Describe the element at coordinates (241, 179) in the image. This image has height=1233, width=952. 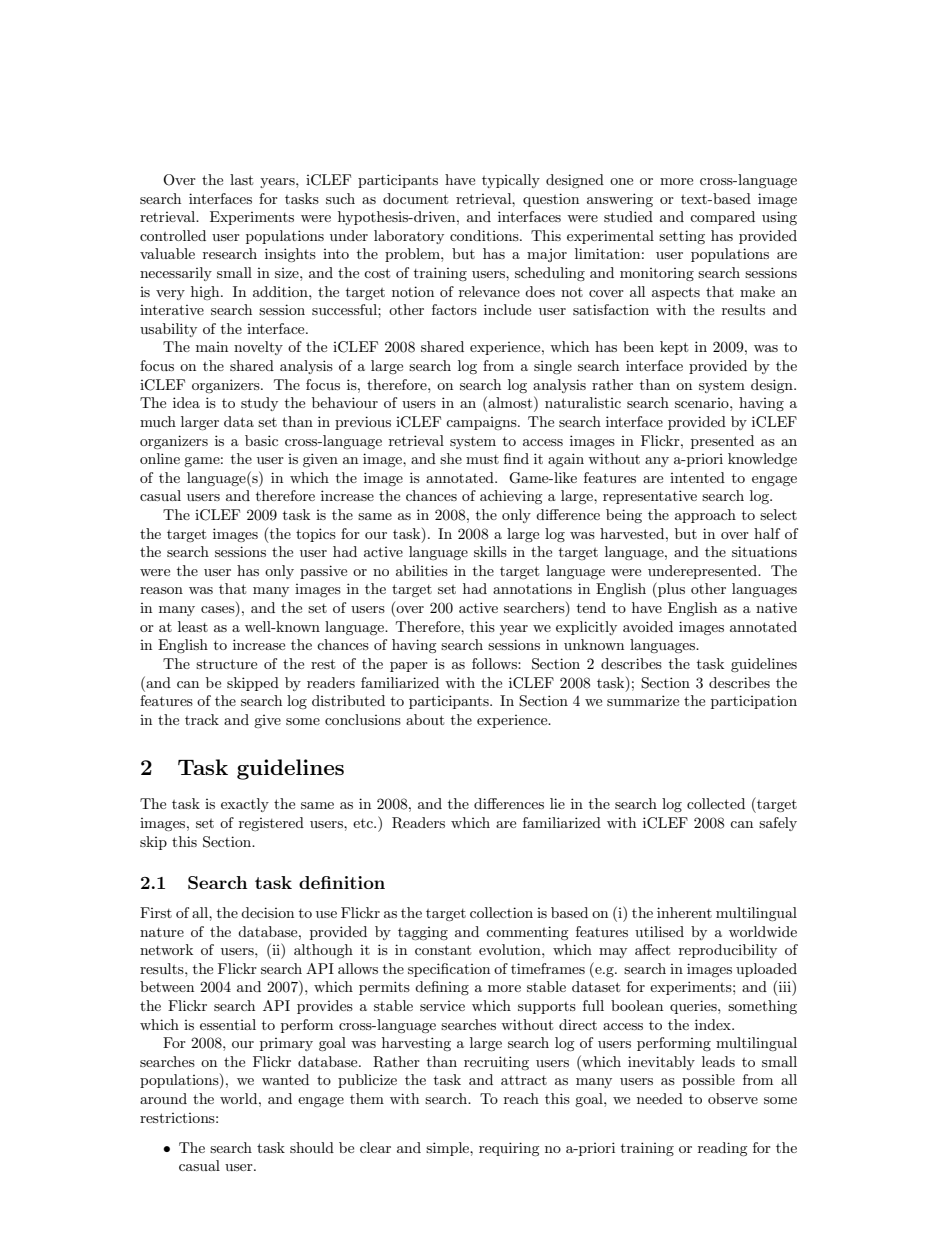
I see `last` at that location.
